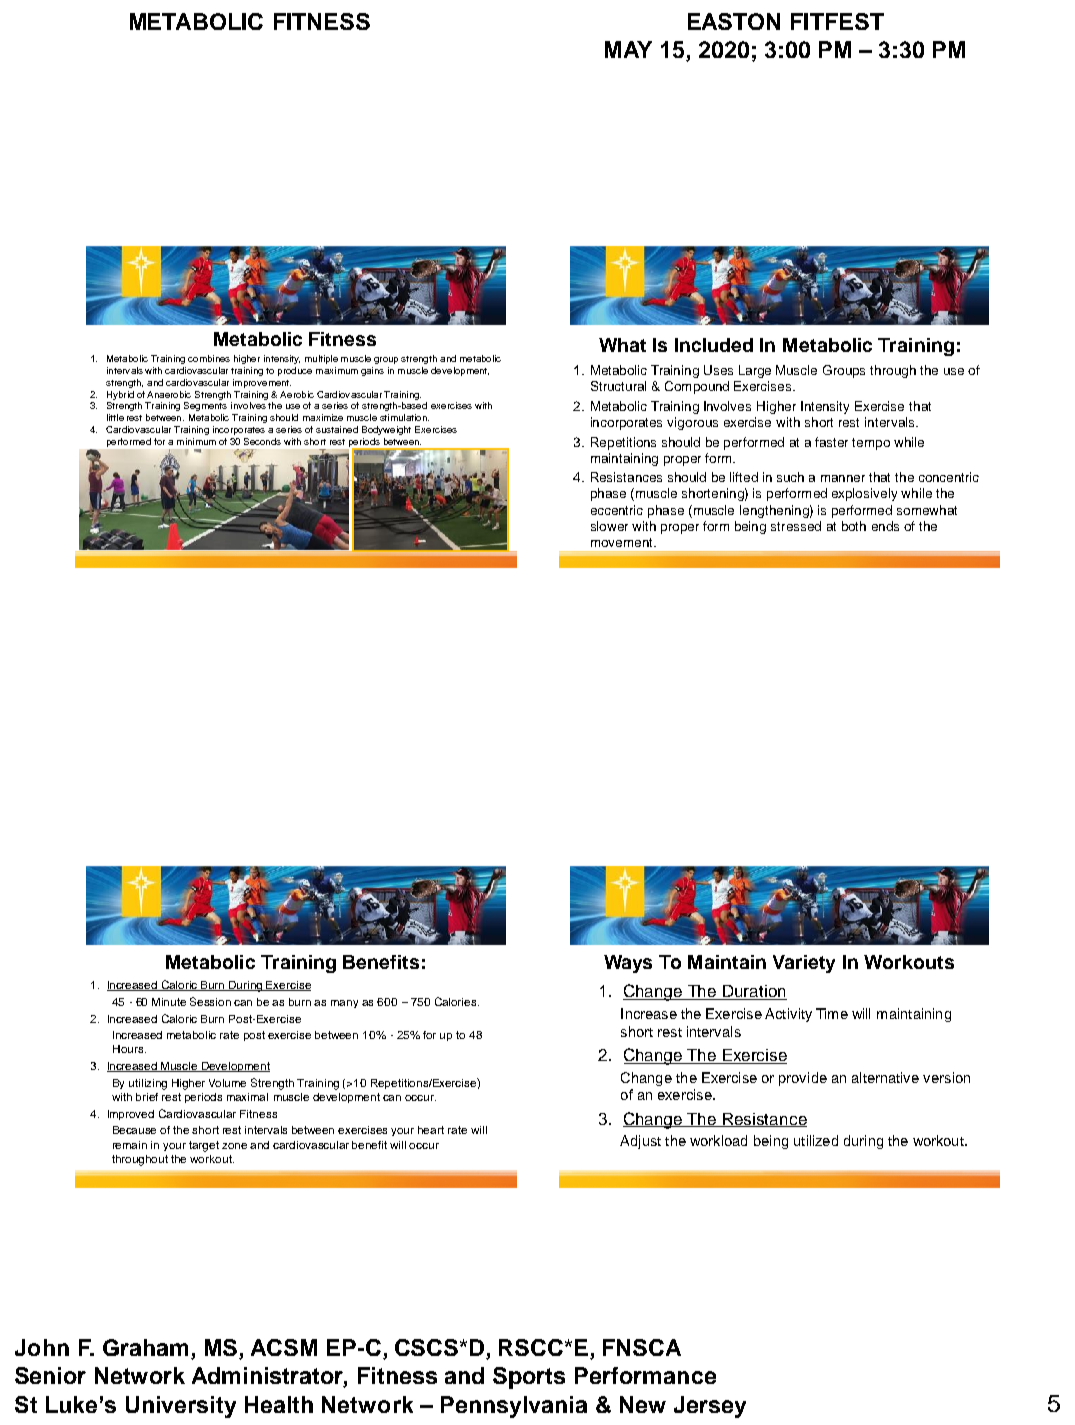 This screenshot has height=1425, width=1075. Describe the element at coordinates (529, 1378) in the screenshot. I see `Sports` at that location.
